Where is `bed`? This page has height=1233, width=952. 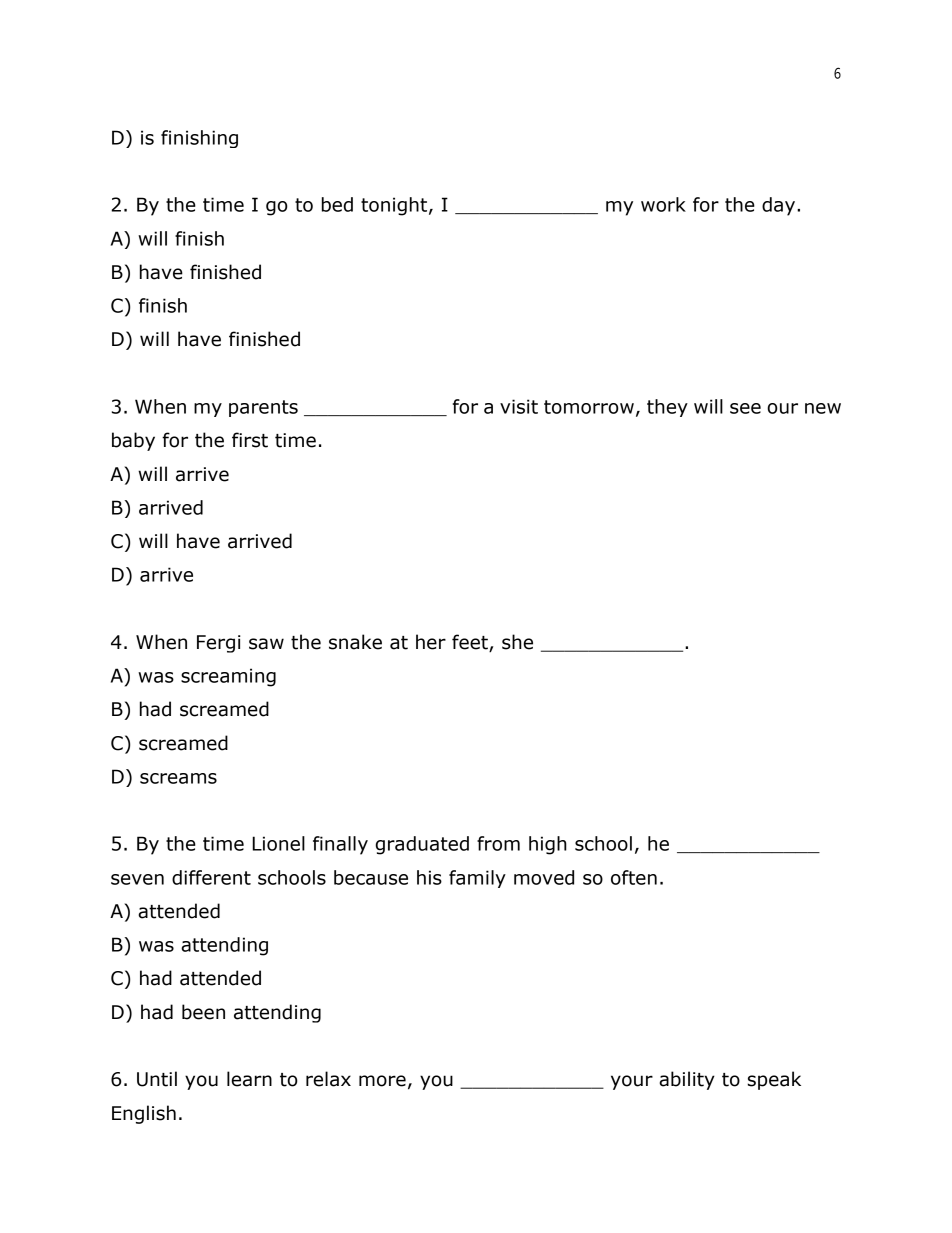
bed is located at coordinates (337, 204).
